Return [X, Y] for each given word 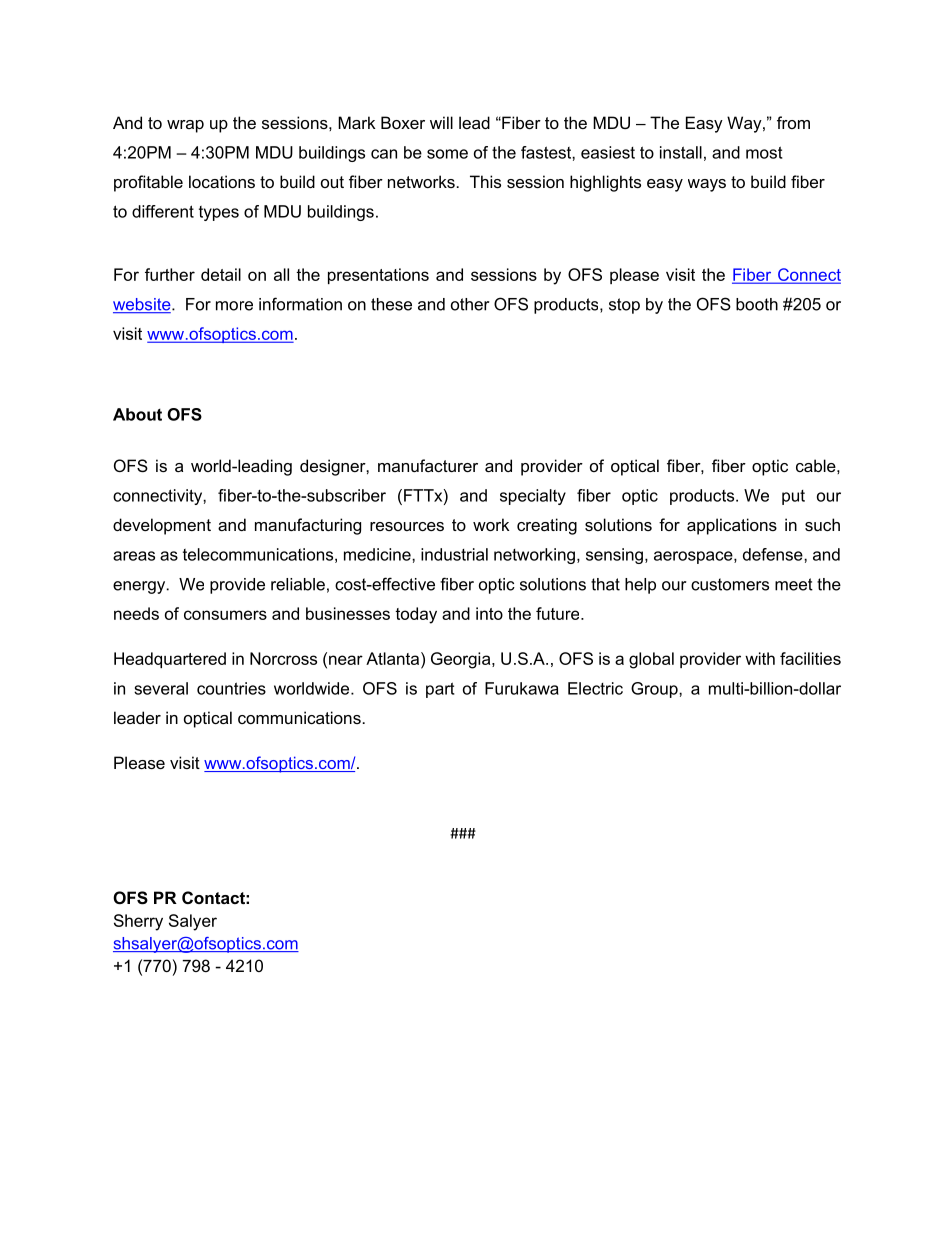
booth [757, 304]
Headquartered [170, 660]
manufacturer [428, 465]
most [764, 152]
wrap [185, 126]
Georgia [462, 660]
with [760, 658]
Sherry [138, 922]
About [137, 414]
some [447, 154]
